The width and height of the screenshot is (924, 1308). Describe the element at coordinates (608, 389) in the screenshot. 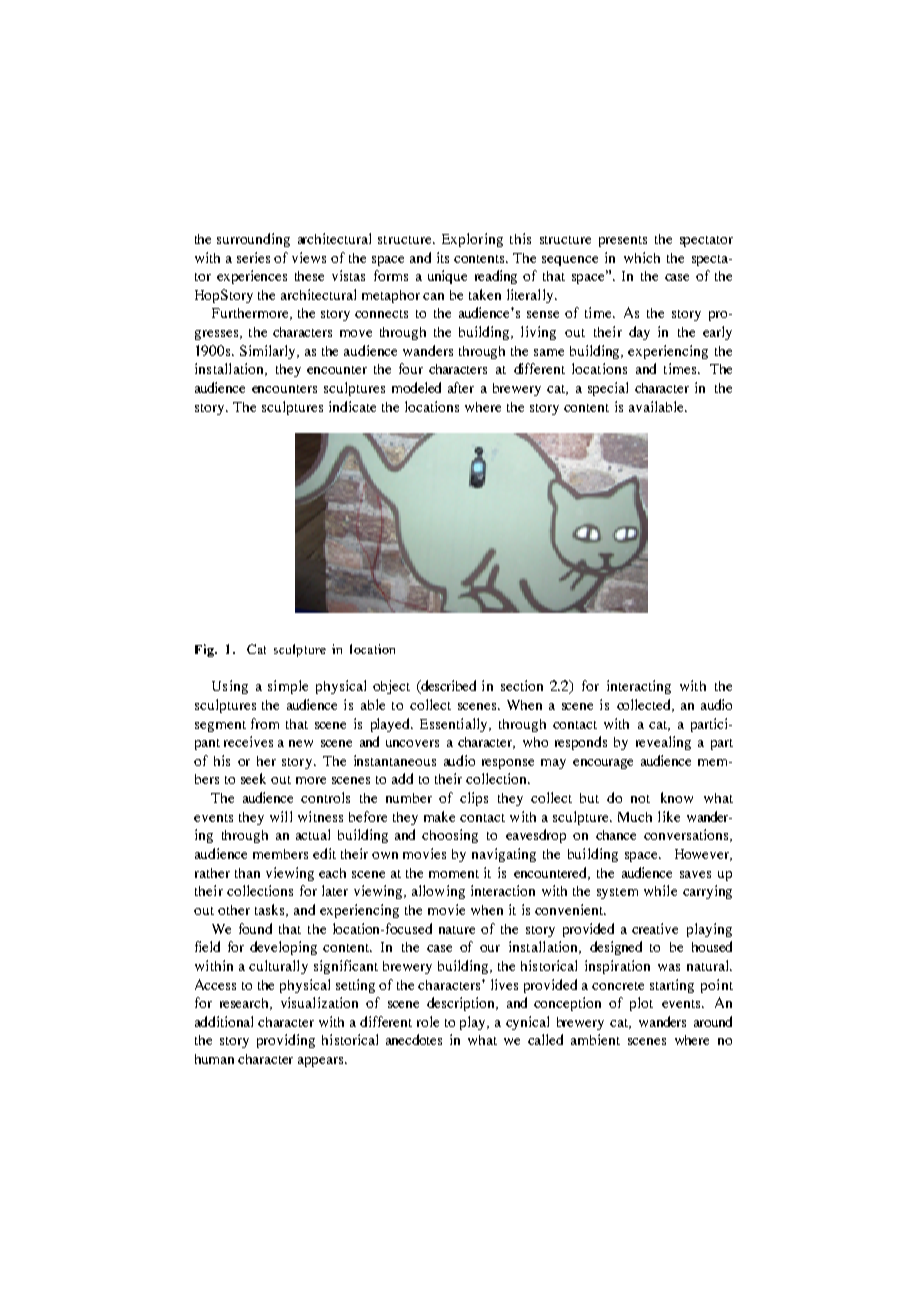

I see `special` at that location.
